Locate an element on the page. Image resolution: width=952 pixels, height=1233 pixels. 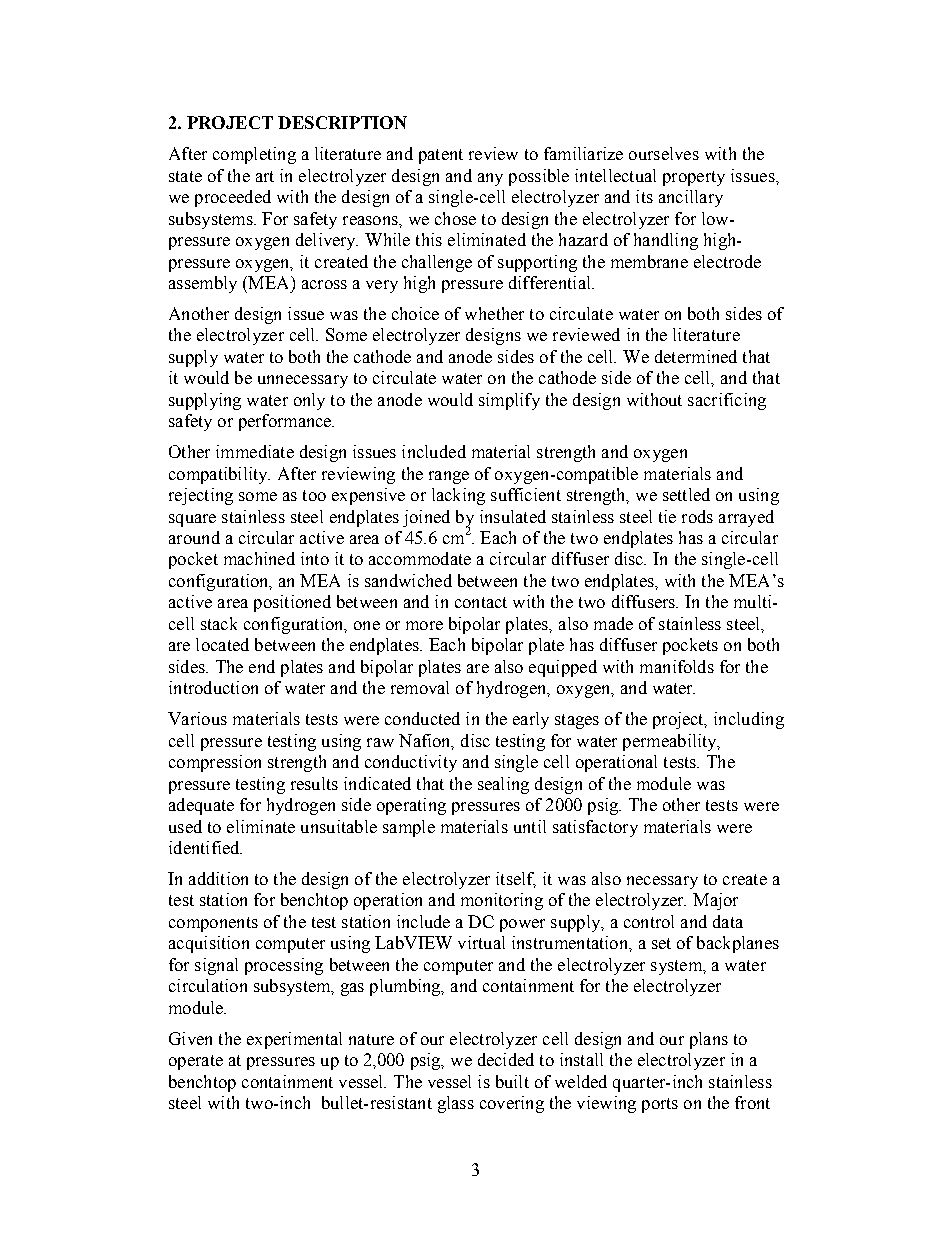
experimental is located at coordinates (294, 1040).
